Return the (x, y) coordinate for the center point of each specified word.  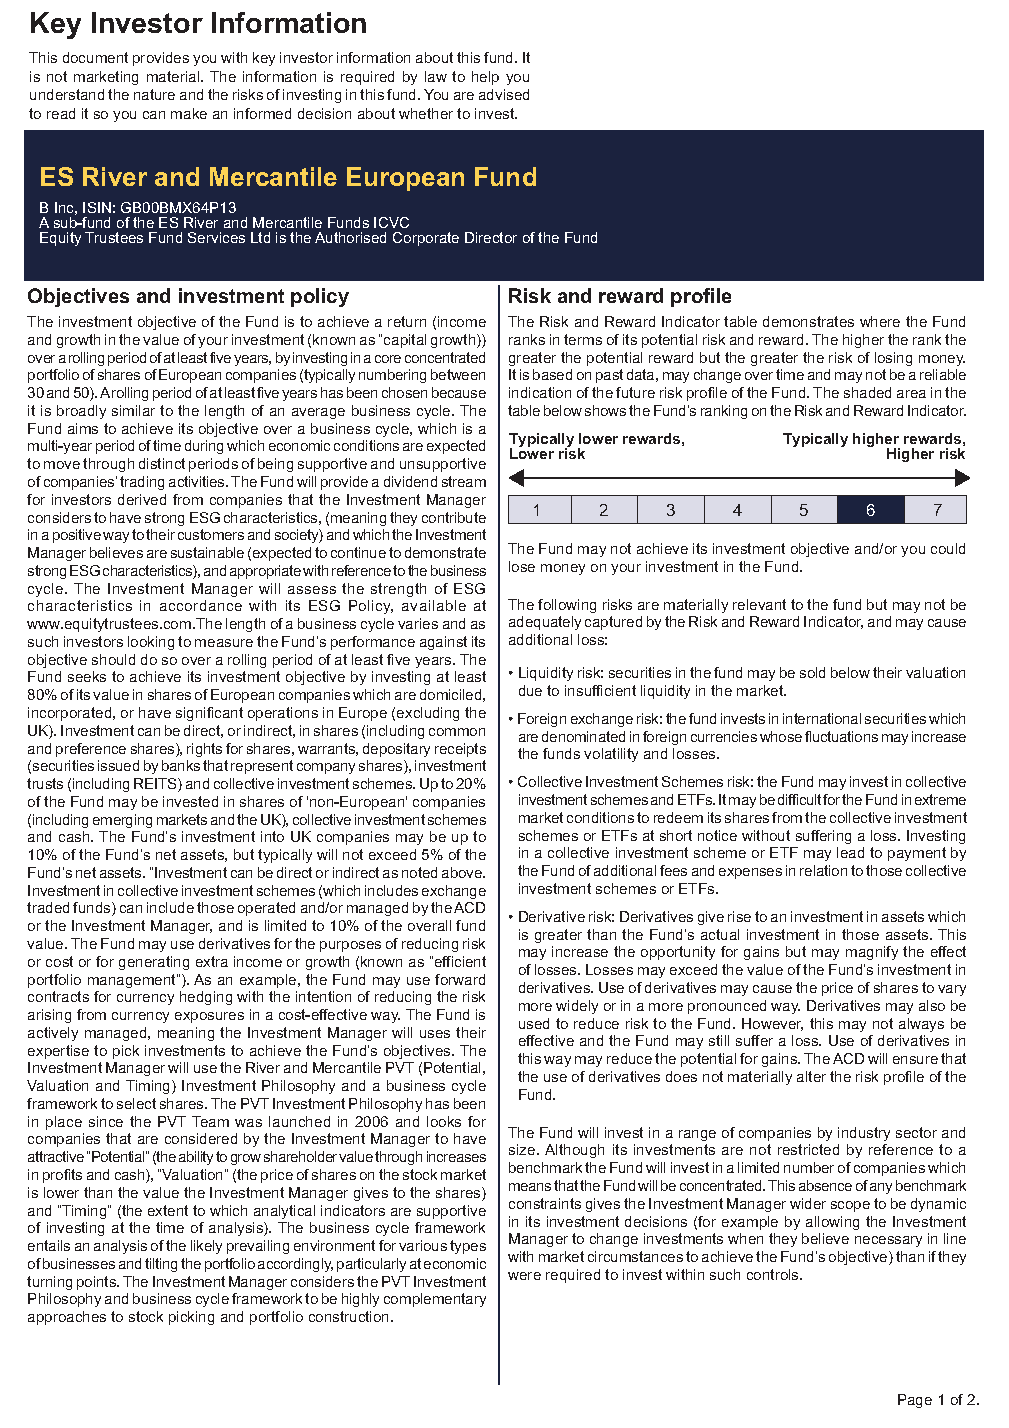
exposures (209, 1017)
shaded (867, 392)
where (880, 321)
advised (504, 94)
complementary (435, 1300)
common (457, 732)
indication (540, 392)
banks (181, 765)
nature (154, 94)
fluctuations (841, 736)
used (534, 1023)
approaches (67, 1318)
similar (133, 410)
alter (811, 1076)
